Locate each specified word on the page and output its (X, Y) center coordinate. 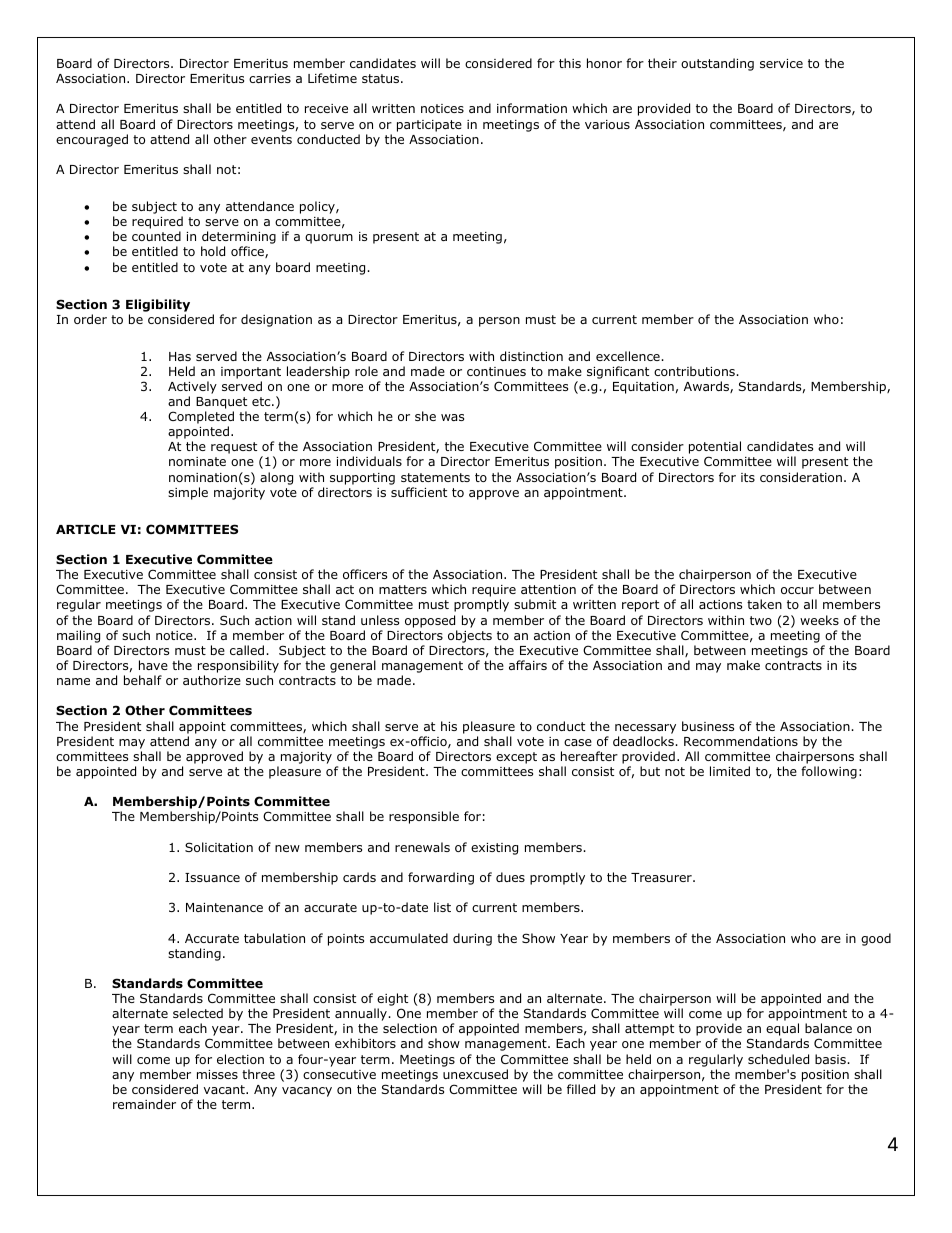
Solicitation (219, 847)
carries (270, 78)
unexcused (475, 1074)
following (829, 772)
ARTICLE (86, 529)
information (532, 108)
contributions (695, 371)
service (781, 63)
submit (535, 604)
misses (217, 1074)
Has (180, 356)
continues (496, 371)
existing (494, 849)
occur (797, 590)
